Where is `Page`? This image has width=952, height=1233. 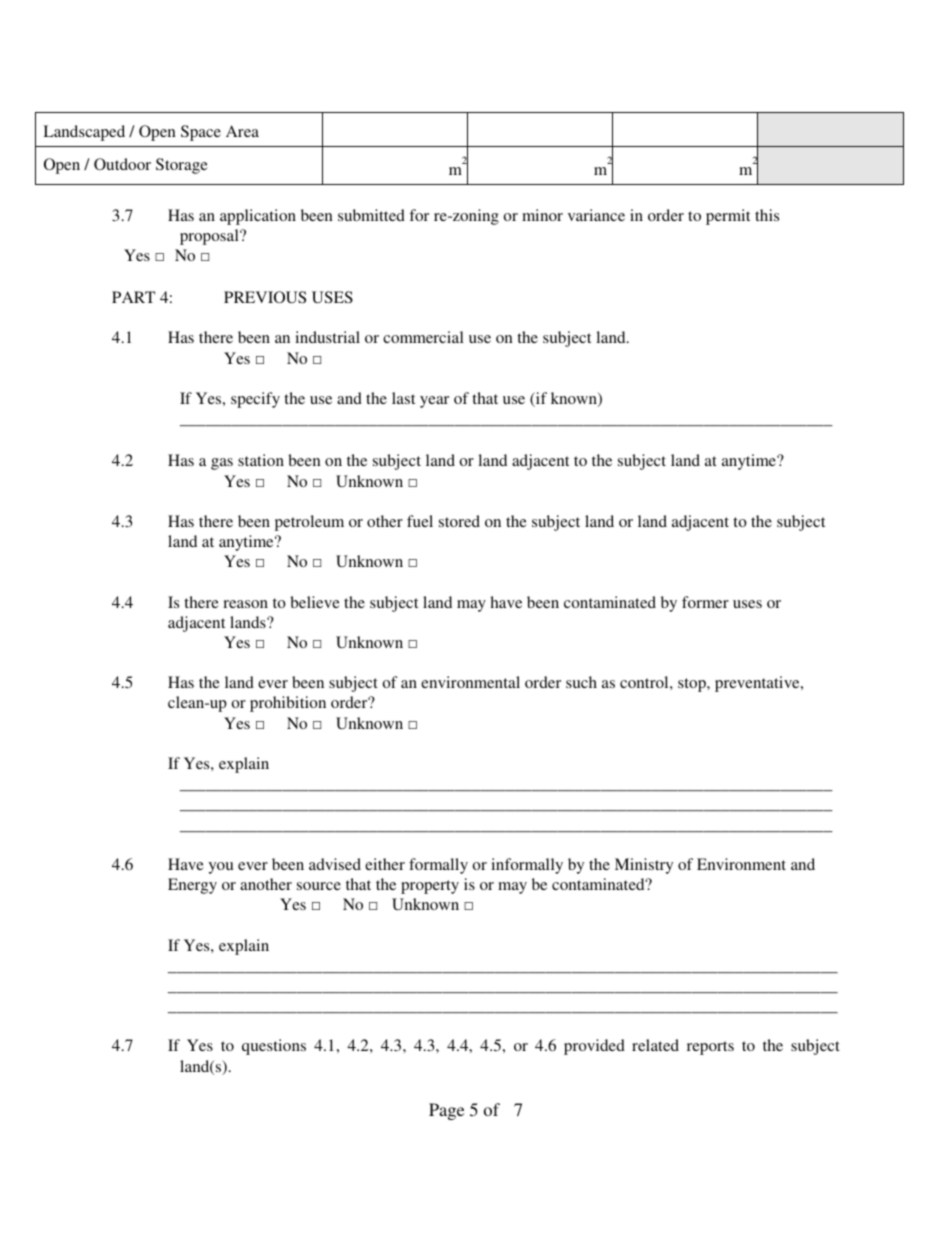
Page is located at coordinates (446, 1111).
